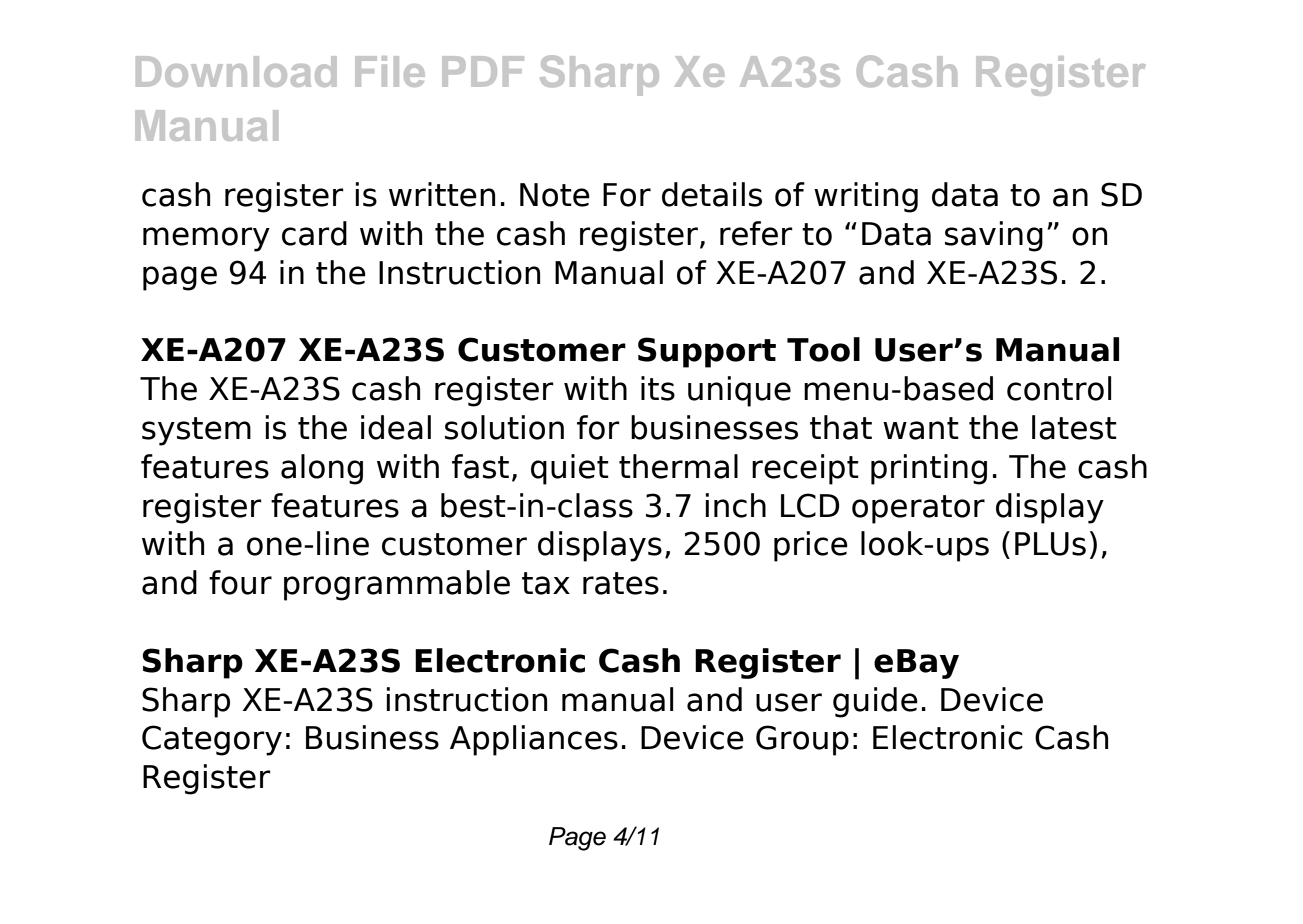 Image resolution: width=1303 pixels, height=924 pixels. Describe the element at coordinates (735, 505) in the page. I see `inch` at that location.
